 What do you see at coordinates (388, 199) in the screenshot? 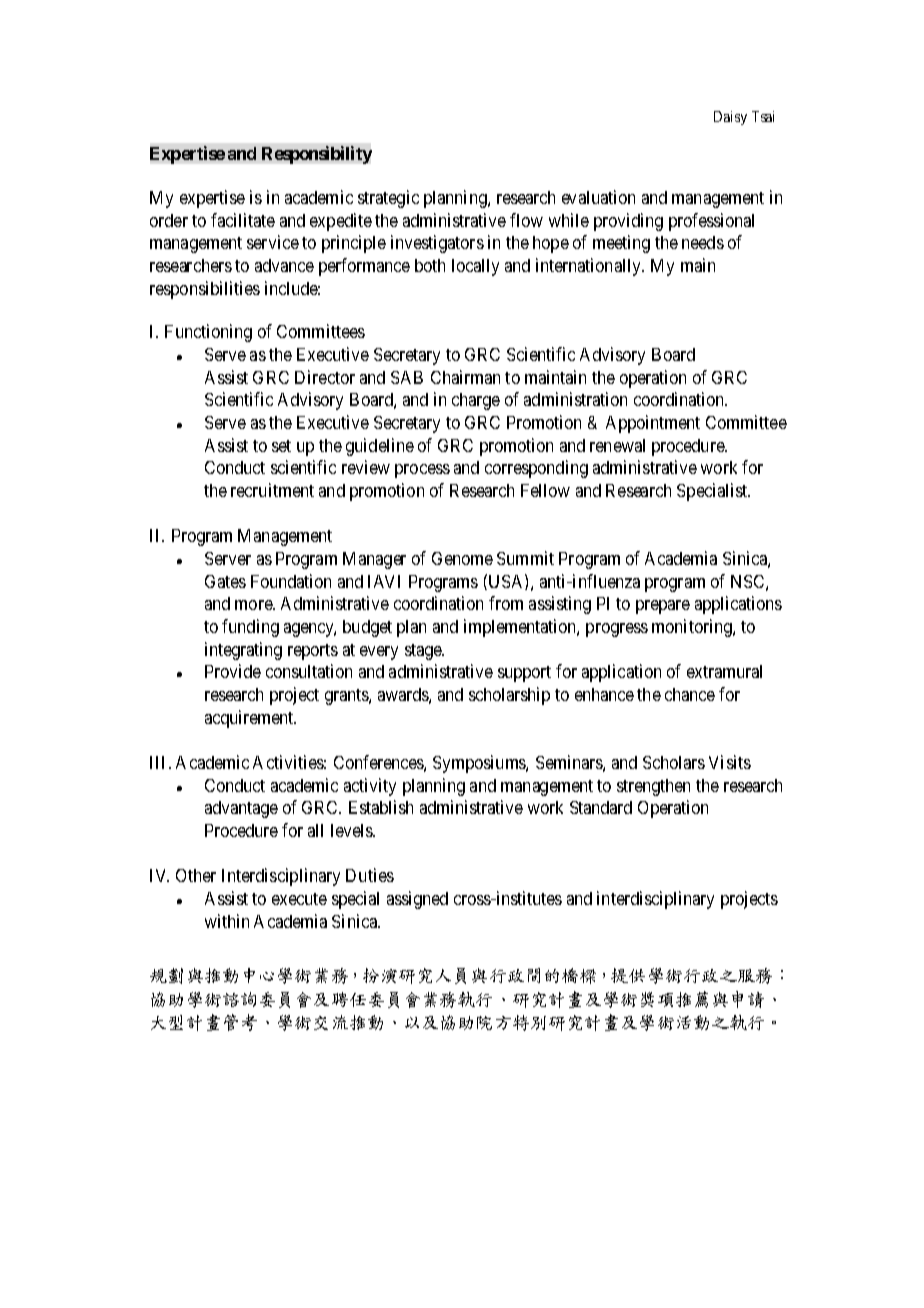
I see `strategic` at bounding box center [388, 199].
